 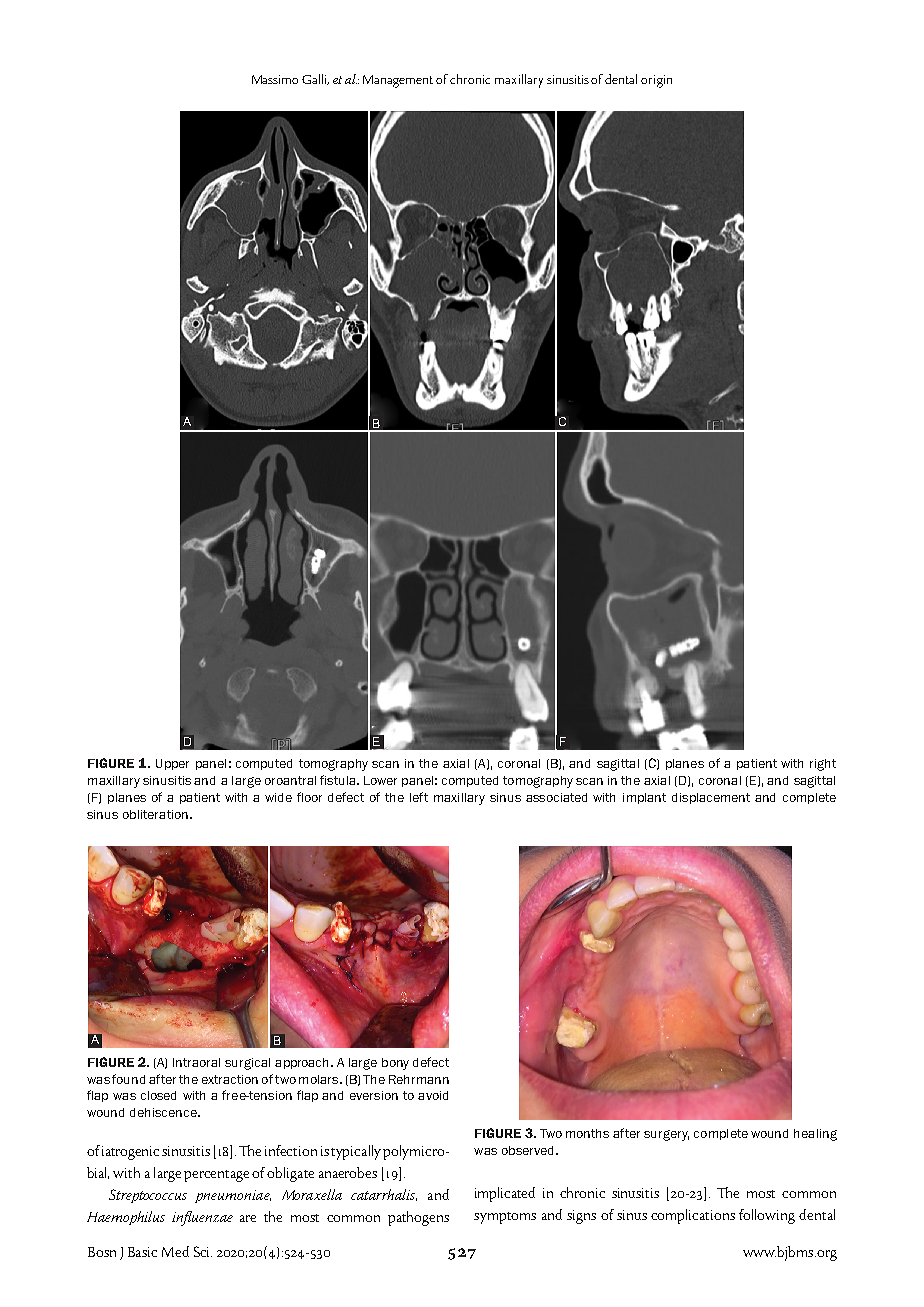 I want to click on Massimo, so click(x=275, y=79).
